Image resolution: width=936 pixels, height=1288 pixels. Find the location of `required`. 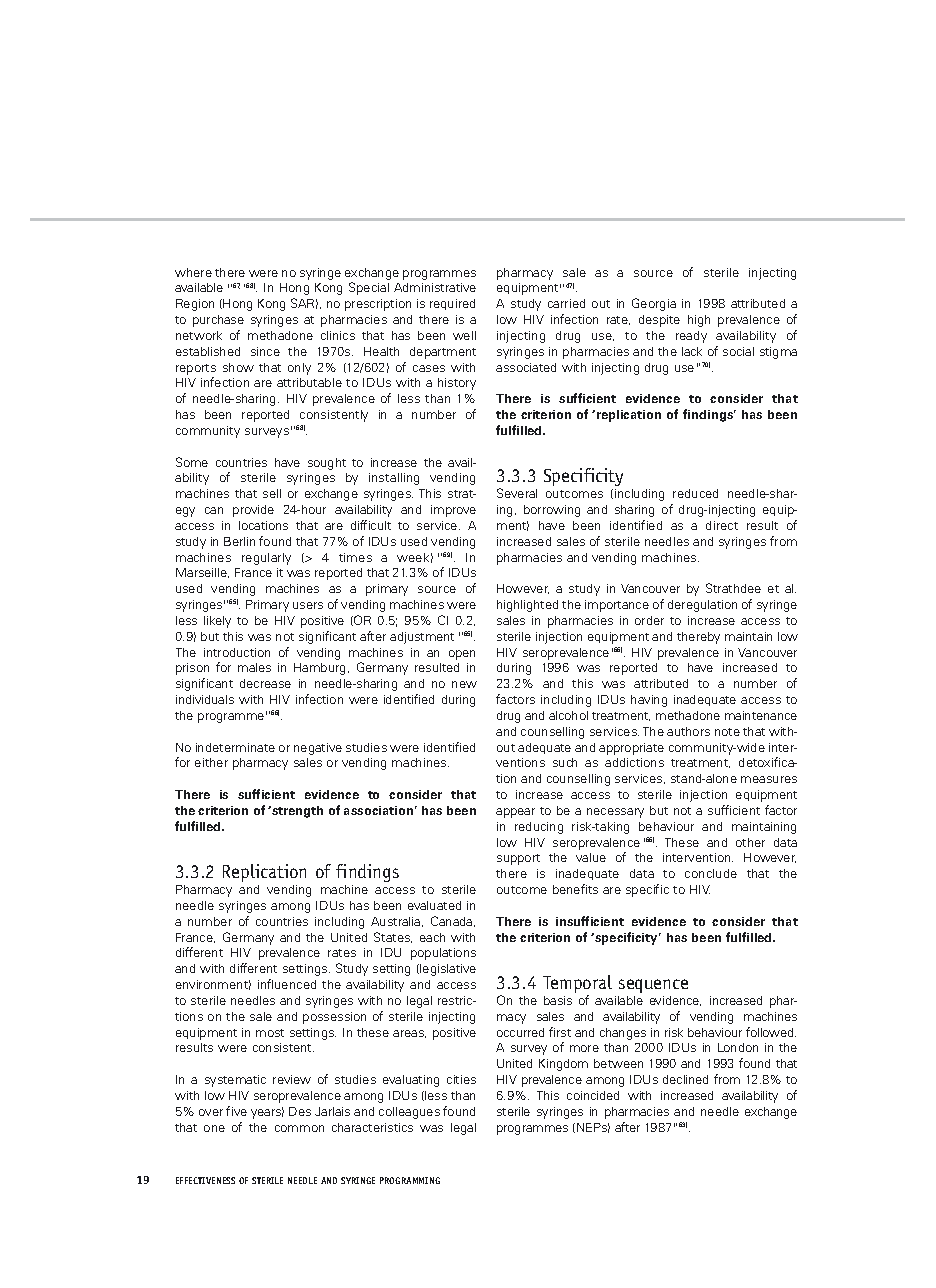

required is located at coordinates (452, 304).
